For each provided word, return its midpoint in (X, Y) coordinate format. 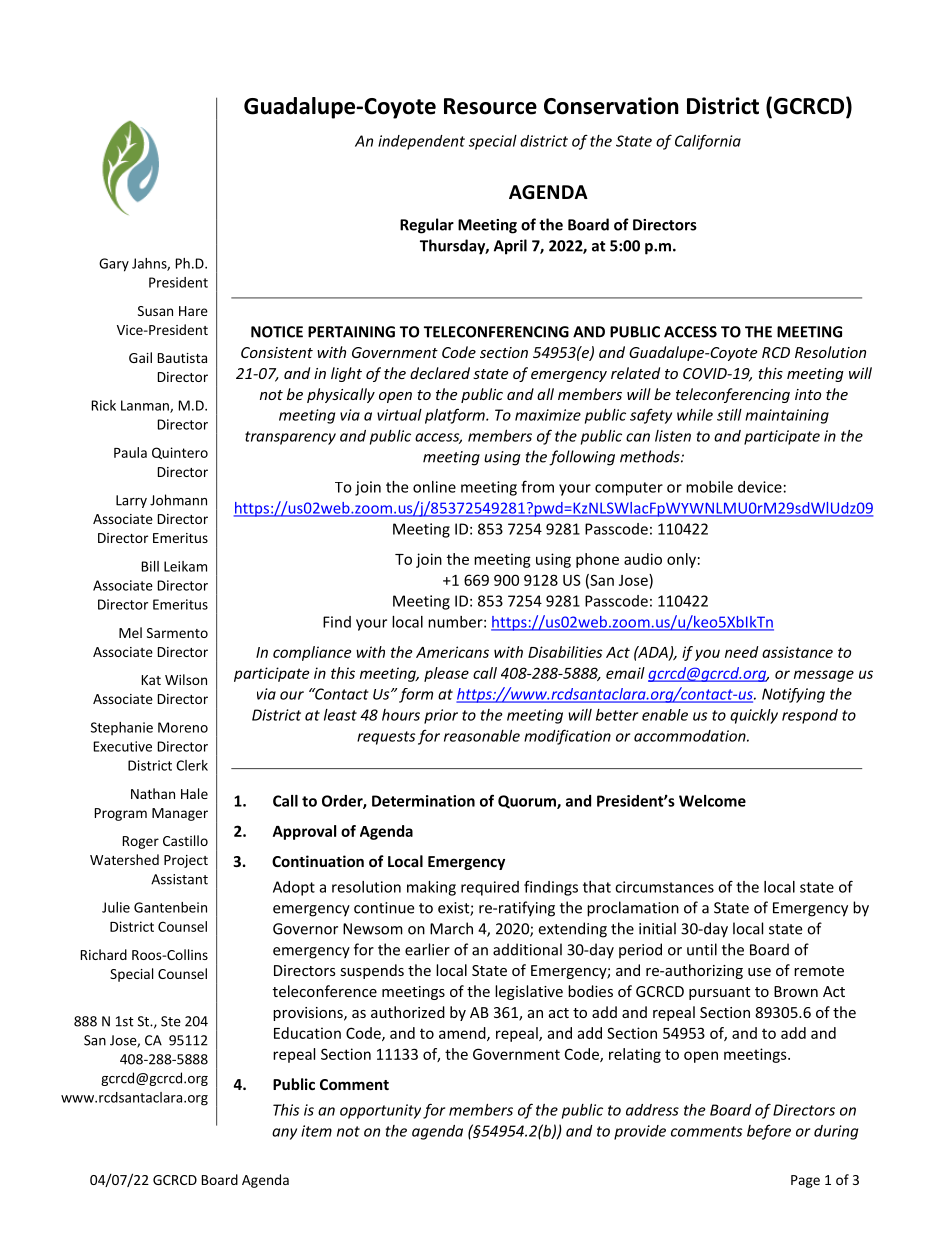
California (708, 142)
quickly (754, 716)
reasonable (482, 736)
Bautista (182, 358)
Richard (104, 954)
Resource (490, 106)
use (759, 972)
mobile (709, 487)
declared (440, 373)
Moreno (183, 727)
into (808, 394)
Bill (150, 566)
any (284, 1134)
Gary (114, 265)
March (451, 928)
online (434, 487)
